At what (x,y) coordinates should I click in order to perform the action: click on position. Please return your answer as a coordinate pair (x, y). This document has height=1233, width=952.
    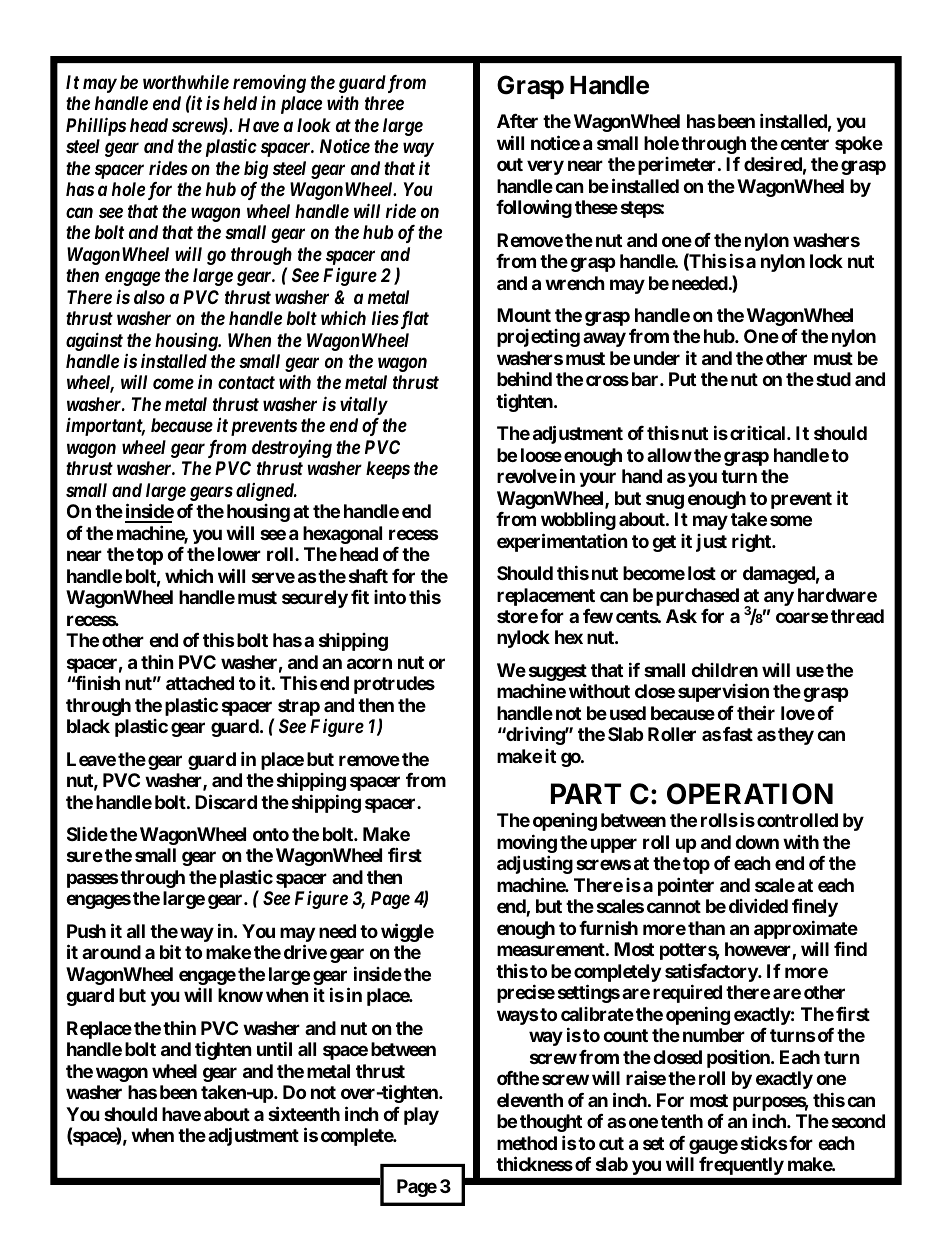
    Looking at the image, I should click on (739, 1058).
